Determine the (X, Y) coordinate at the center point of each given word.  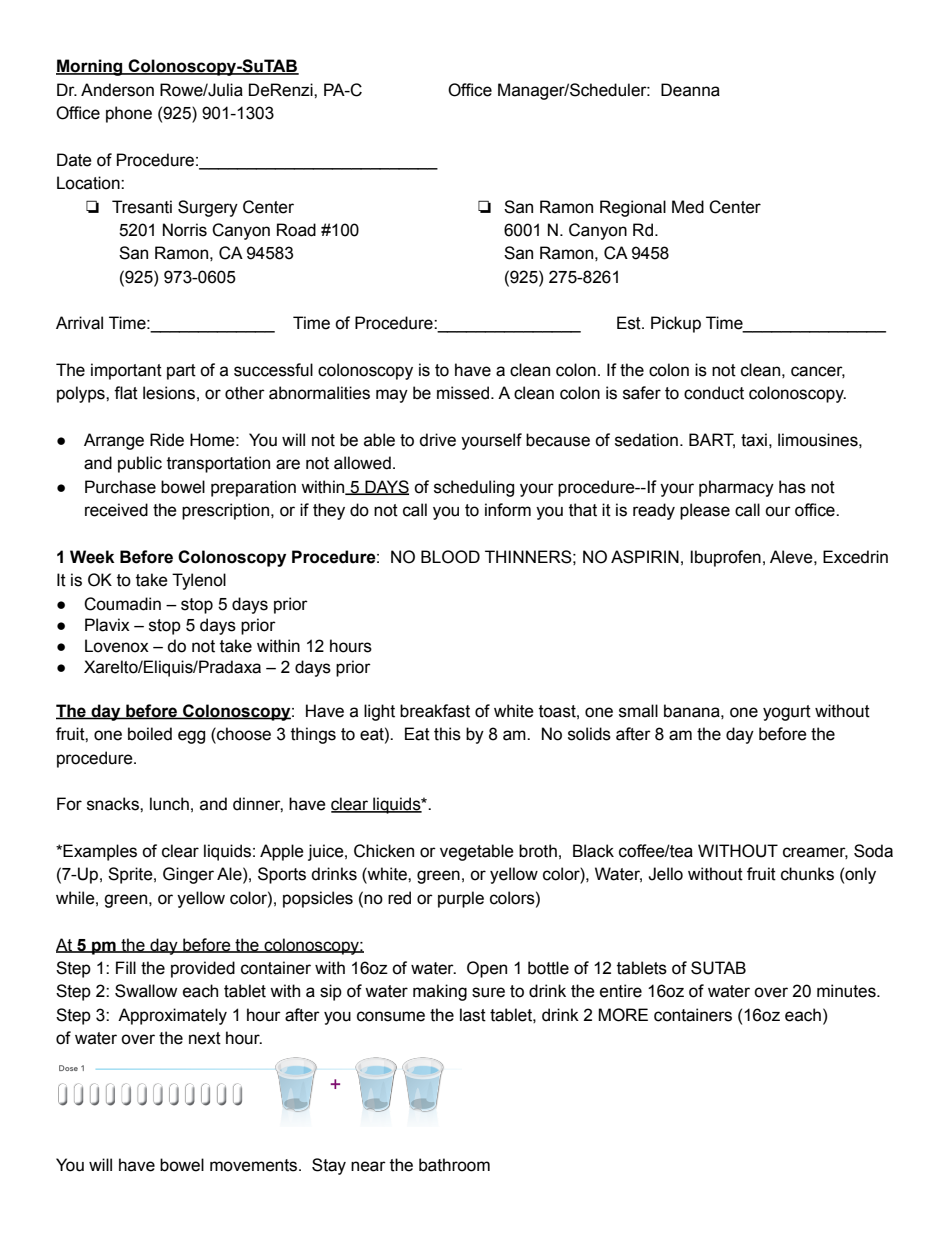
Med (688, 207)
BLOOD (450, 557)
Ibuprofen (725, 558)
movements (255, 1165)
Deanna (690, 90)
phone (129, 114)
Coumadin (122, 604)
